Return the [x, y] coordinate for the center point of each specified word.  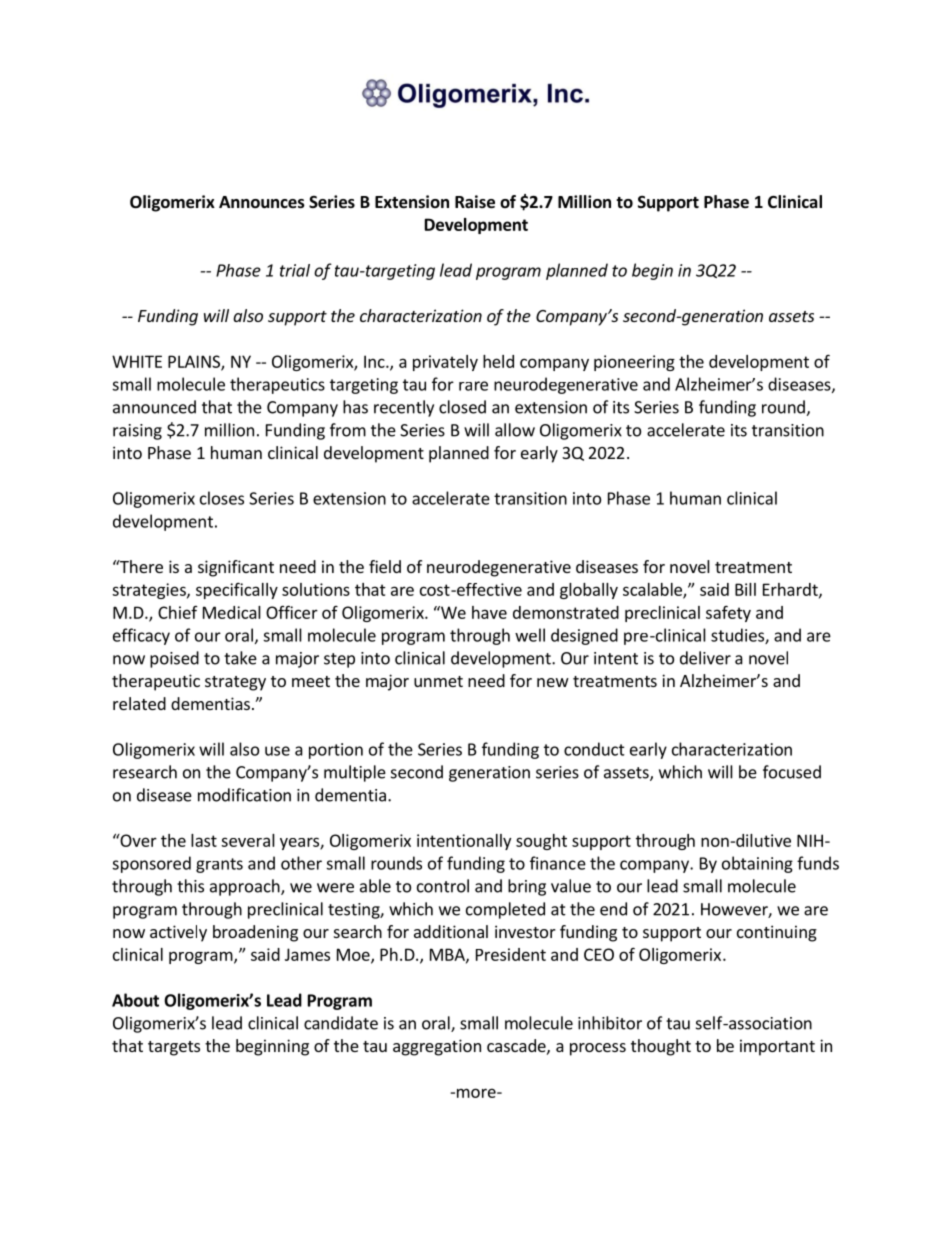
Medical [232, 612]
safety [728, 613]
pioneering [634, 363]
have [489, 612]
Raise [475, 202]
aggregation [437, 1047]
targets [174, 1048]
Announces [262, 202]
